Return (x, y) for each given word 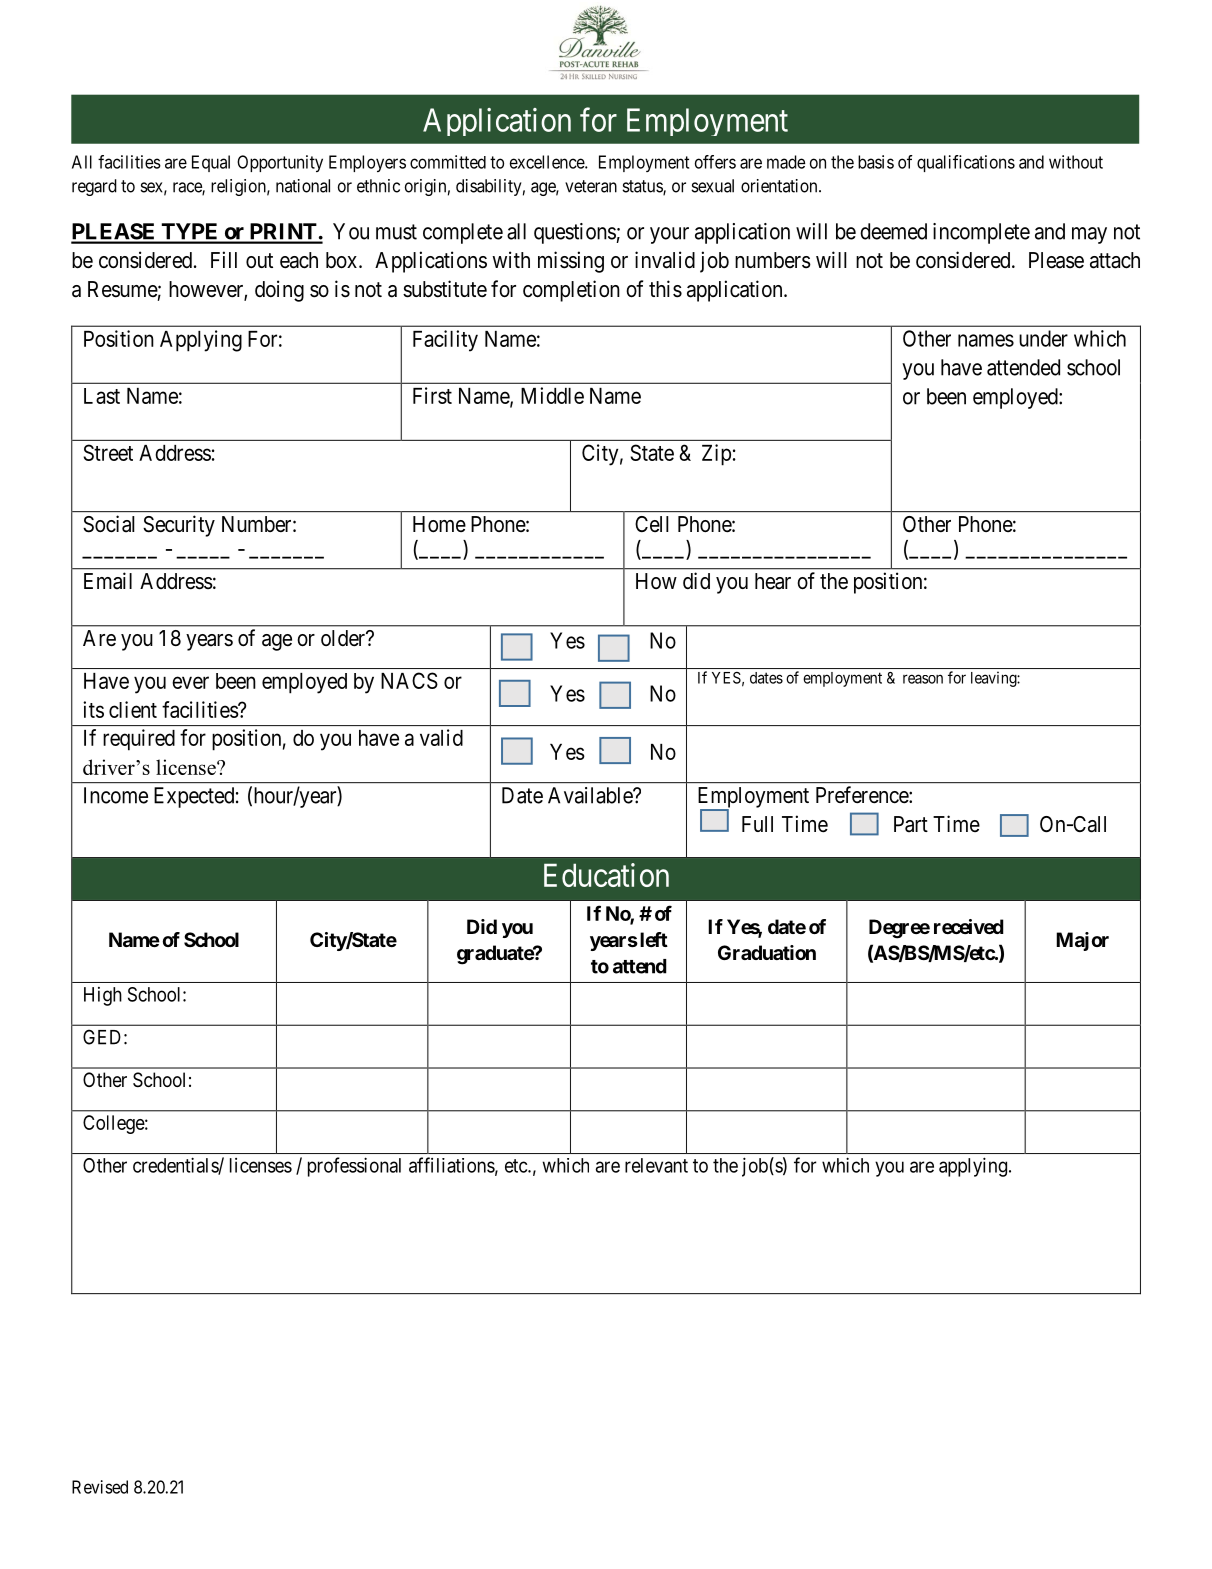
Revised (100, 1487)
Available (591, 795)
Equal (211, 163)
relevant (656, 1165)
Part (911, 824)
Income (116, 795)
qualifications (966, 163)
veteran (591, 186)
